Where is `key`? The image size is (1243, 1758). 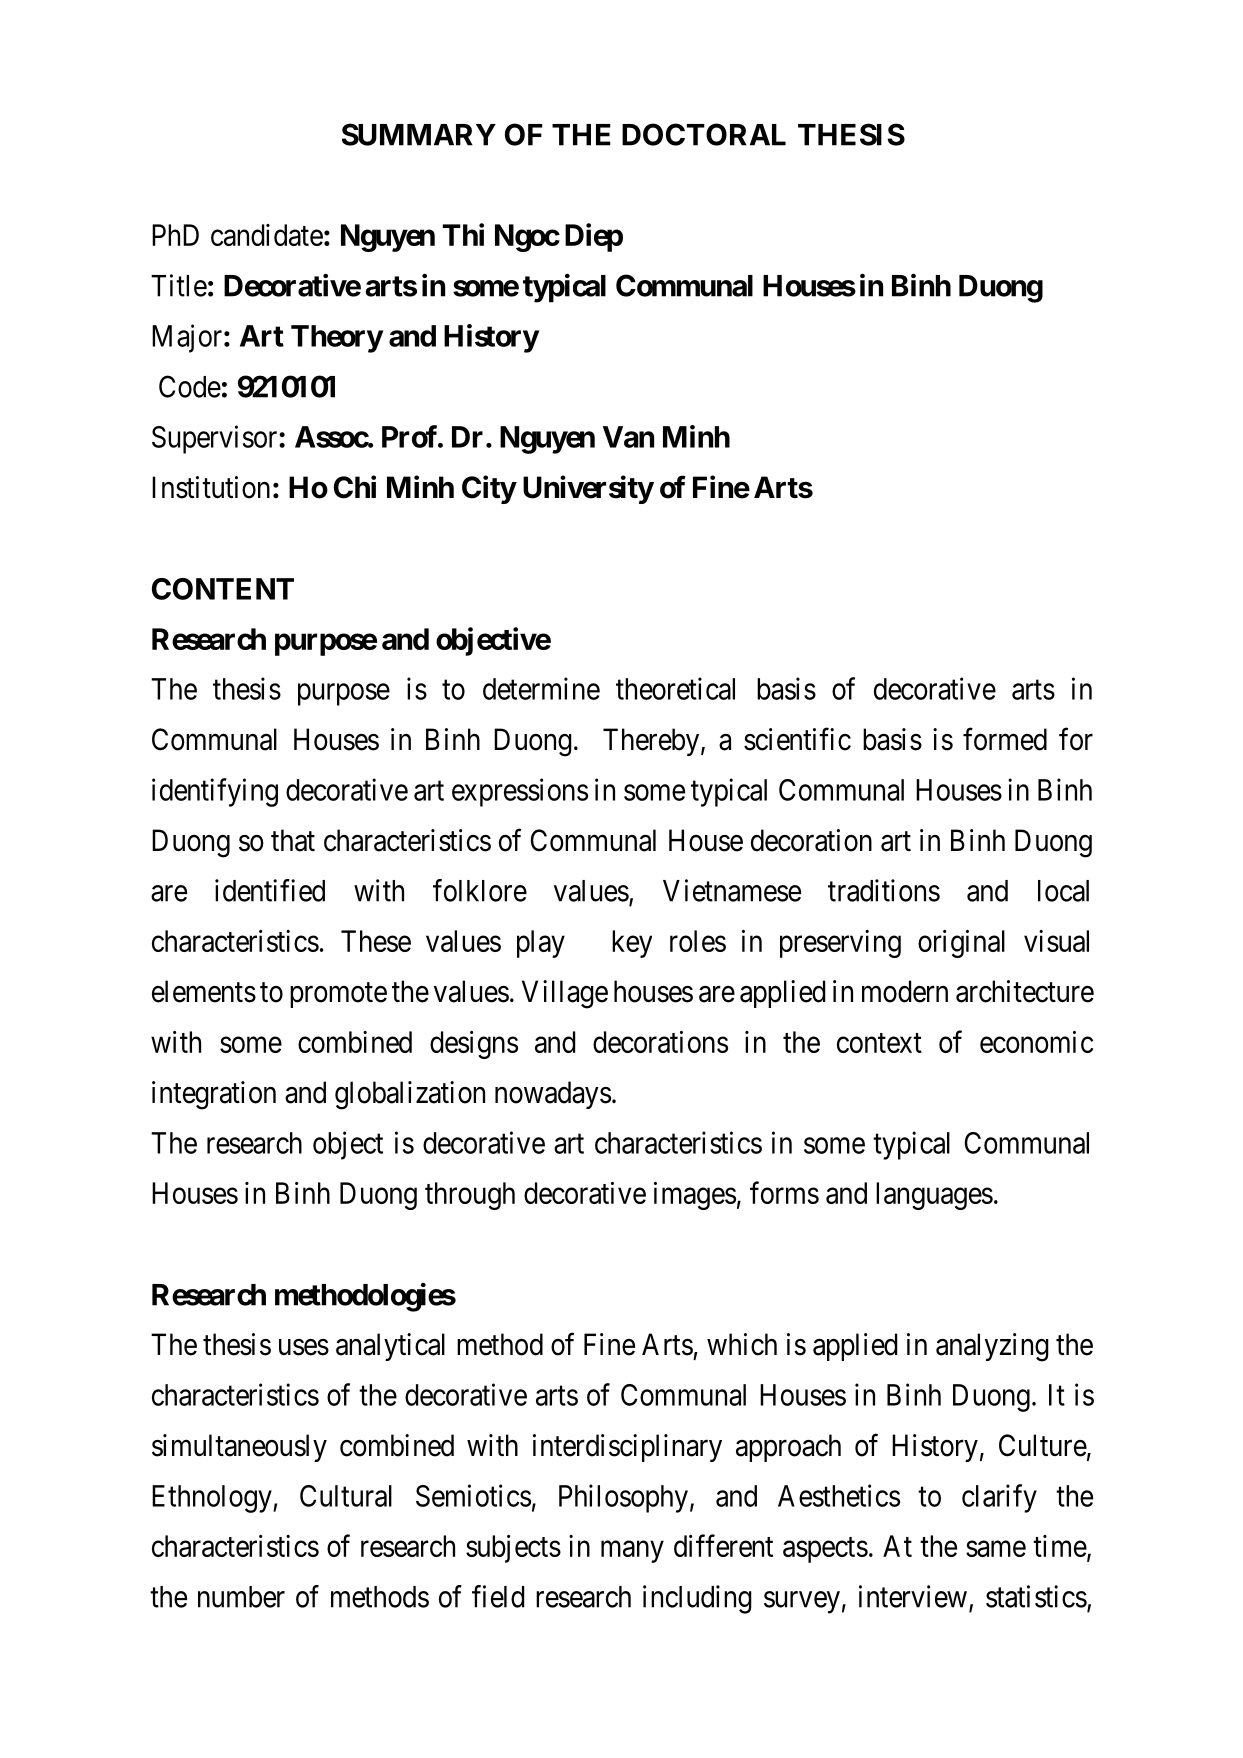
key is located at coordinates (632, 944).
